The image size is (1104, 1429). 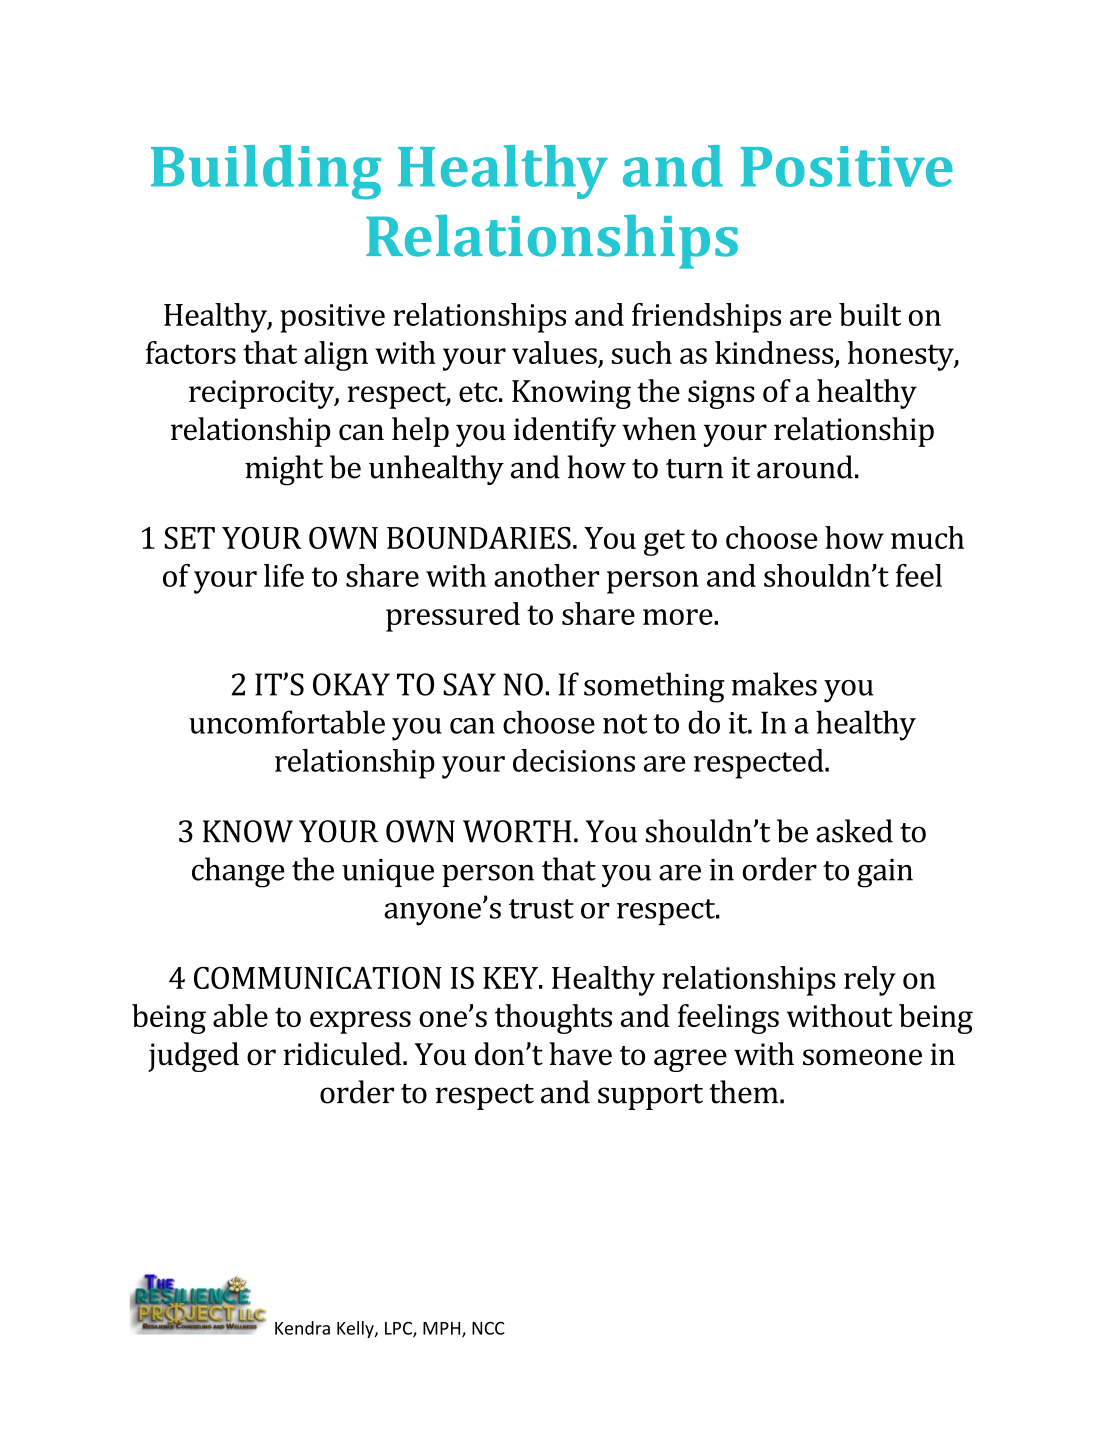 I want to click on NCC, so click(x=488, y=1328).
